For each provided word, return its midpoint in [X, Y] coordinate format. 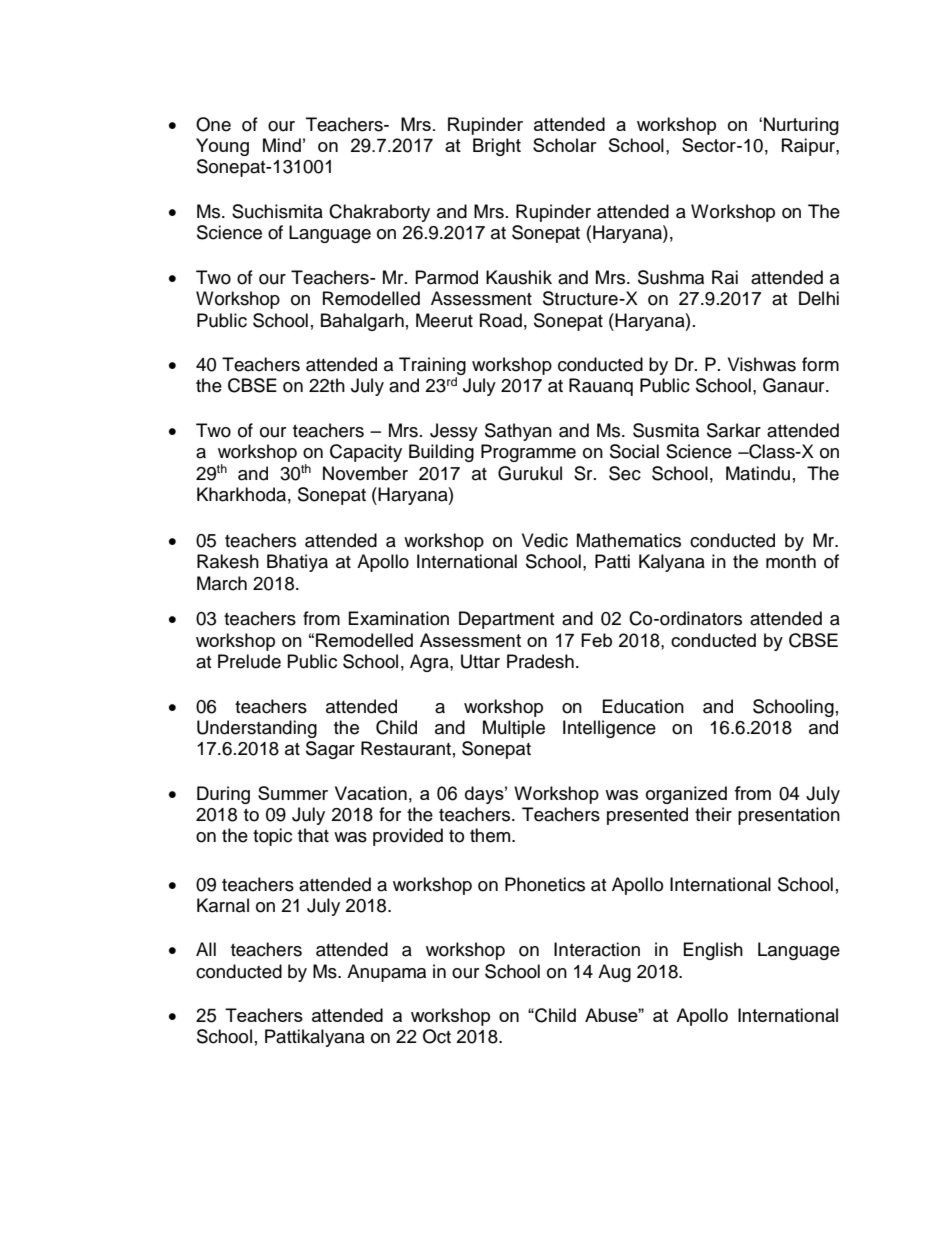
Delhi [819, 298]
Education [643, 706]
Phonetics [545, 884]
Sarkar [734, 430]
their [713, 814]
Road [501, 320]
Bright [497, 147]
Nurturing [801, 126]
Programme [528, 453]
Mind [282, 145]
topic [272, 837]
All [206, 949]
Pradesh [540, 661]
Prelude [249, 661]
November [365, 473]
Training [432, 366]
